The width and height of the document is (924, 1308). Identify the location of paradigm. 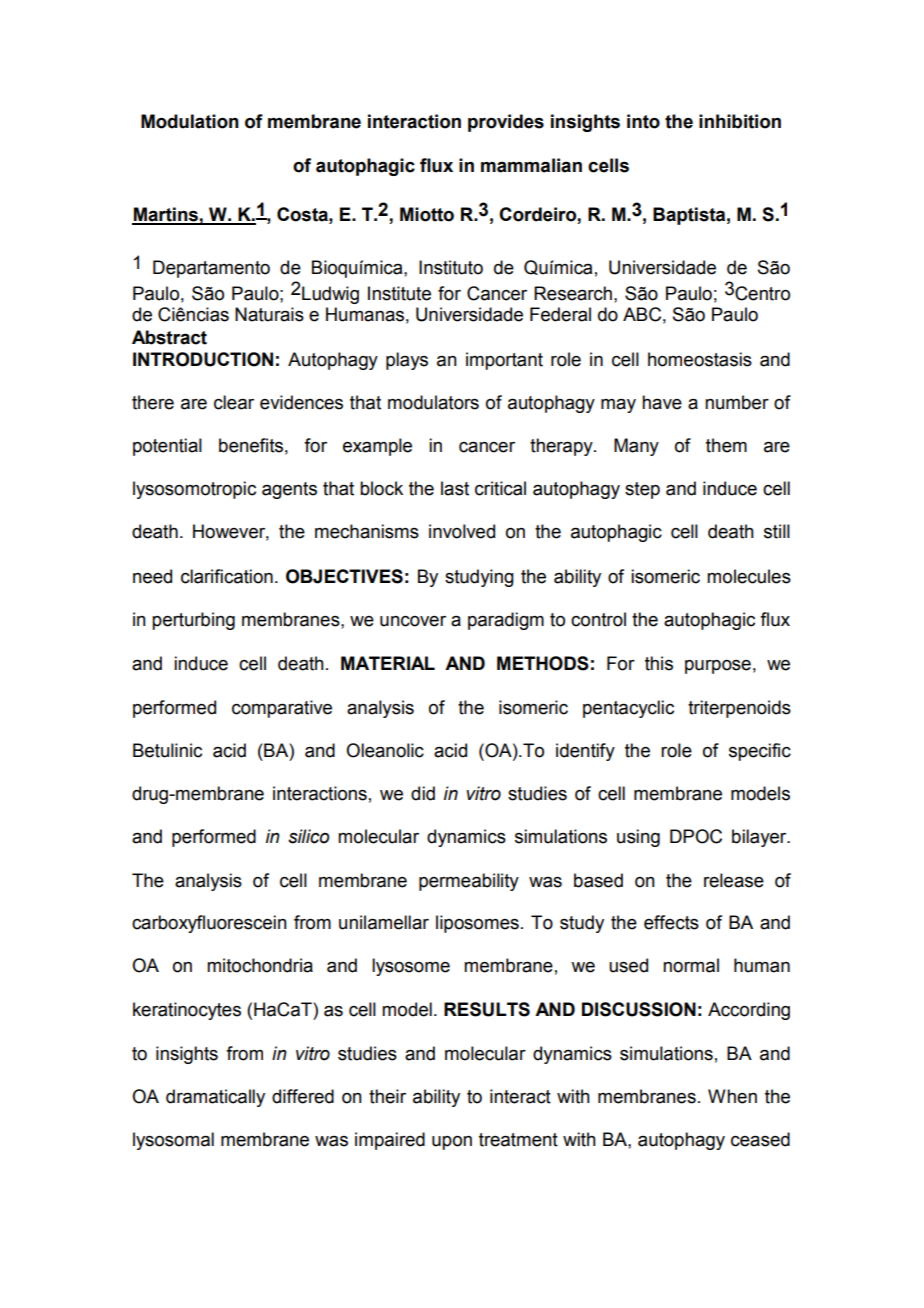
(506, 621).
